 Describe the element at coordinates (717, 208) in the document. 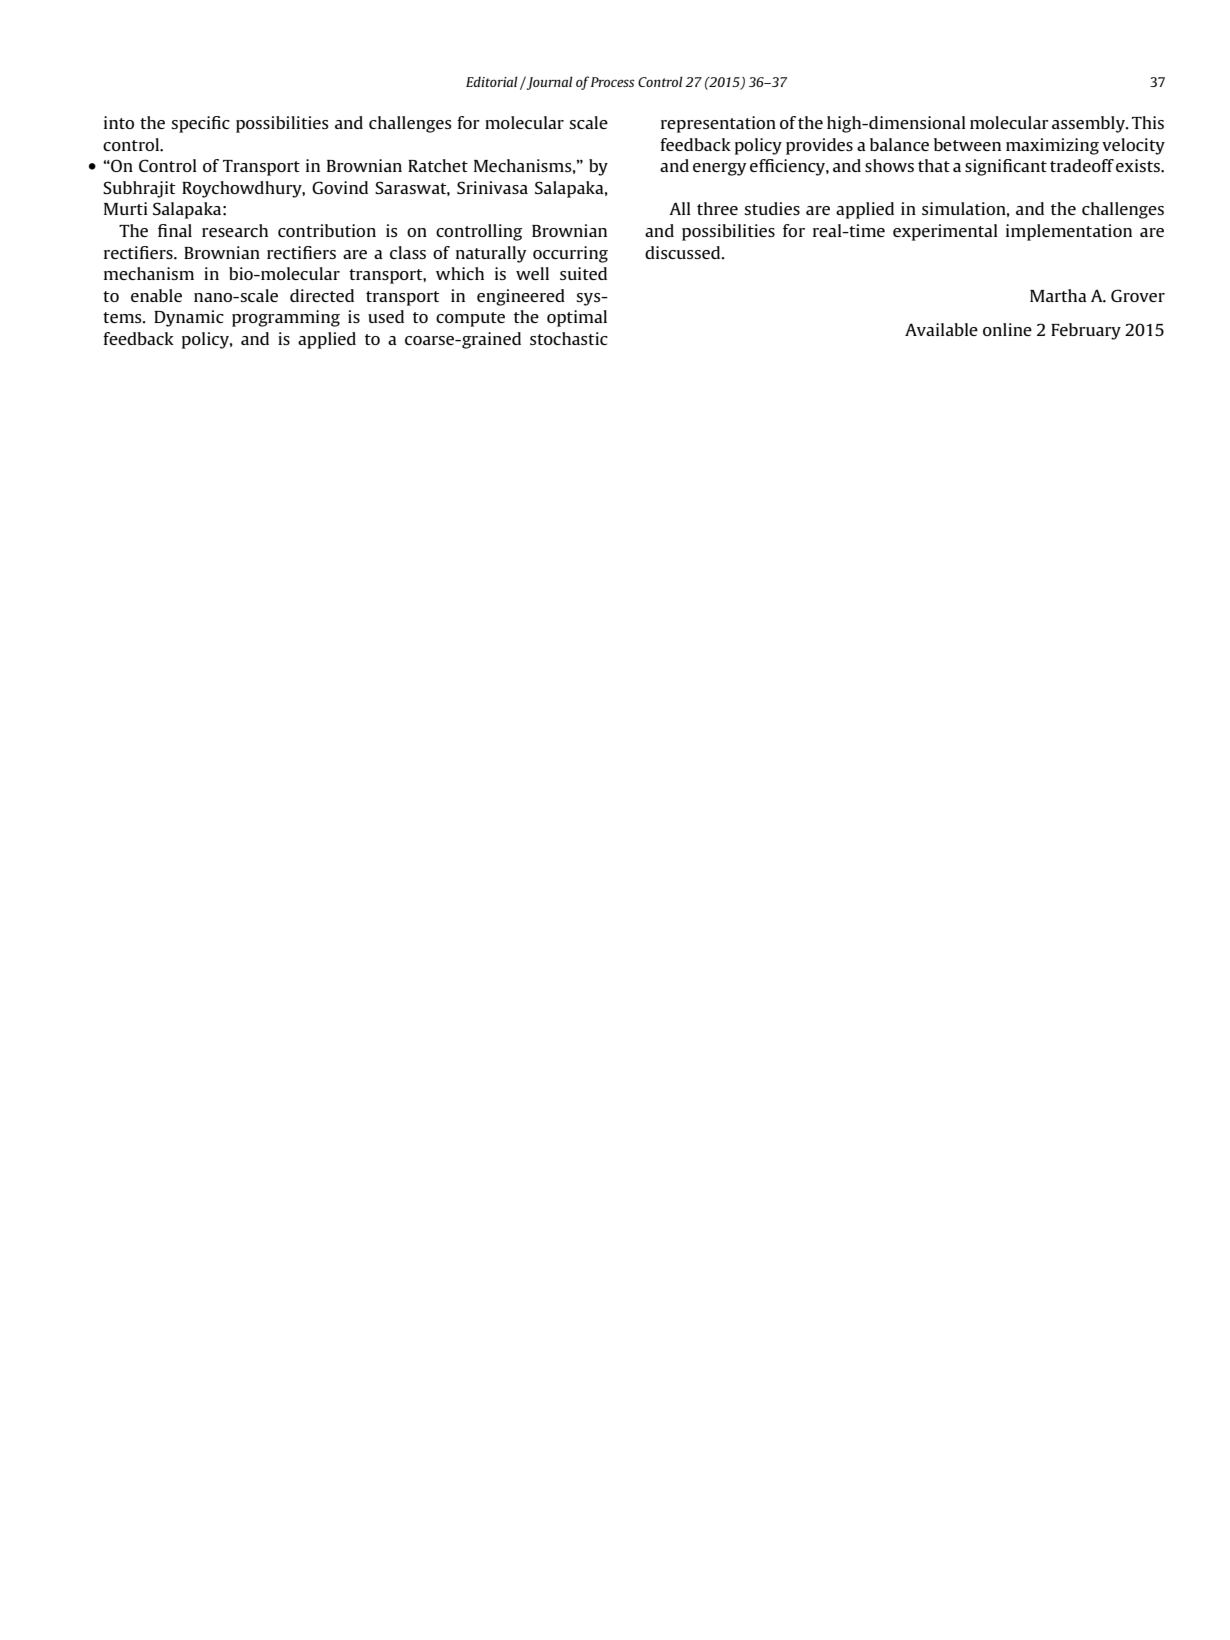

I see `three` at that location.
